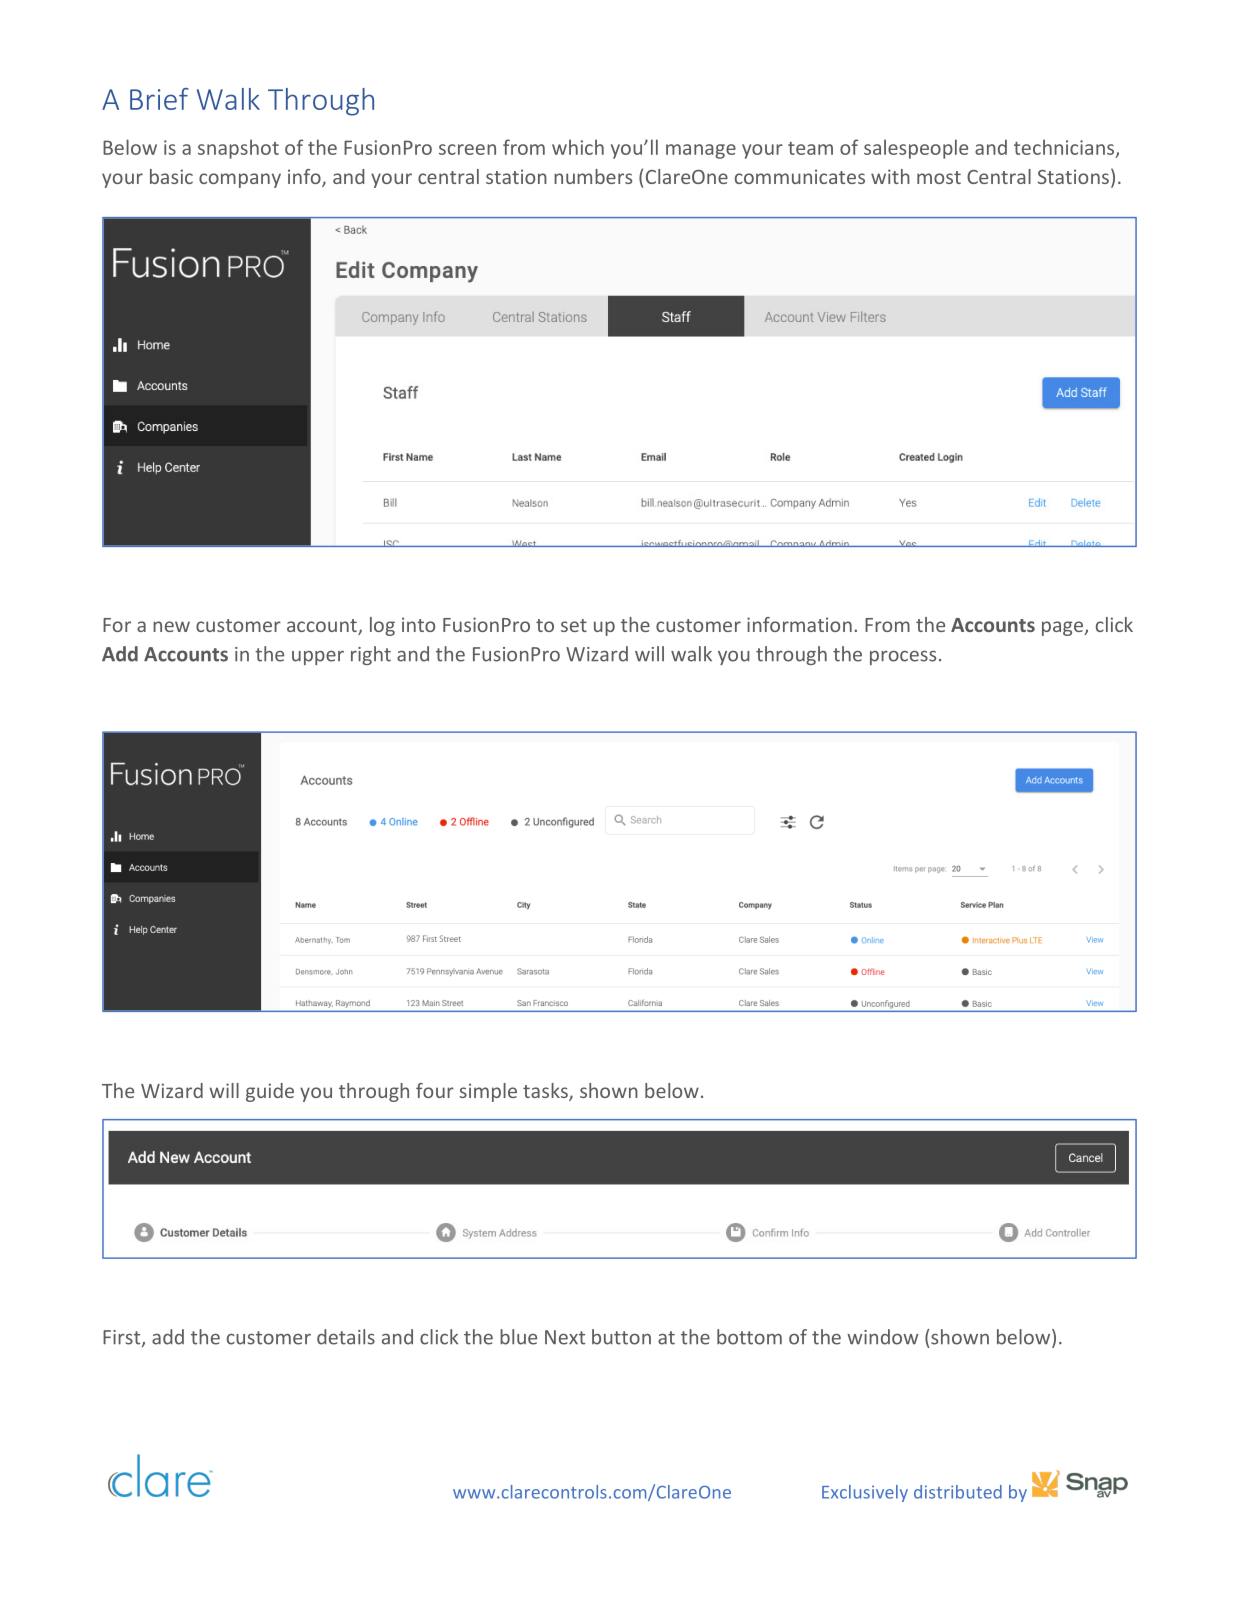 This screenshot has height=1598, width=1235. What do you see at coordinates (346, 1337) in the screenshot?
I see `details` at bounding box center [346, 1337].
